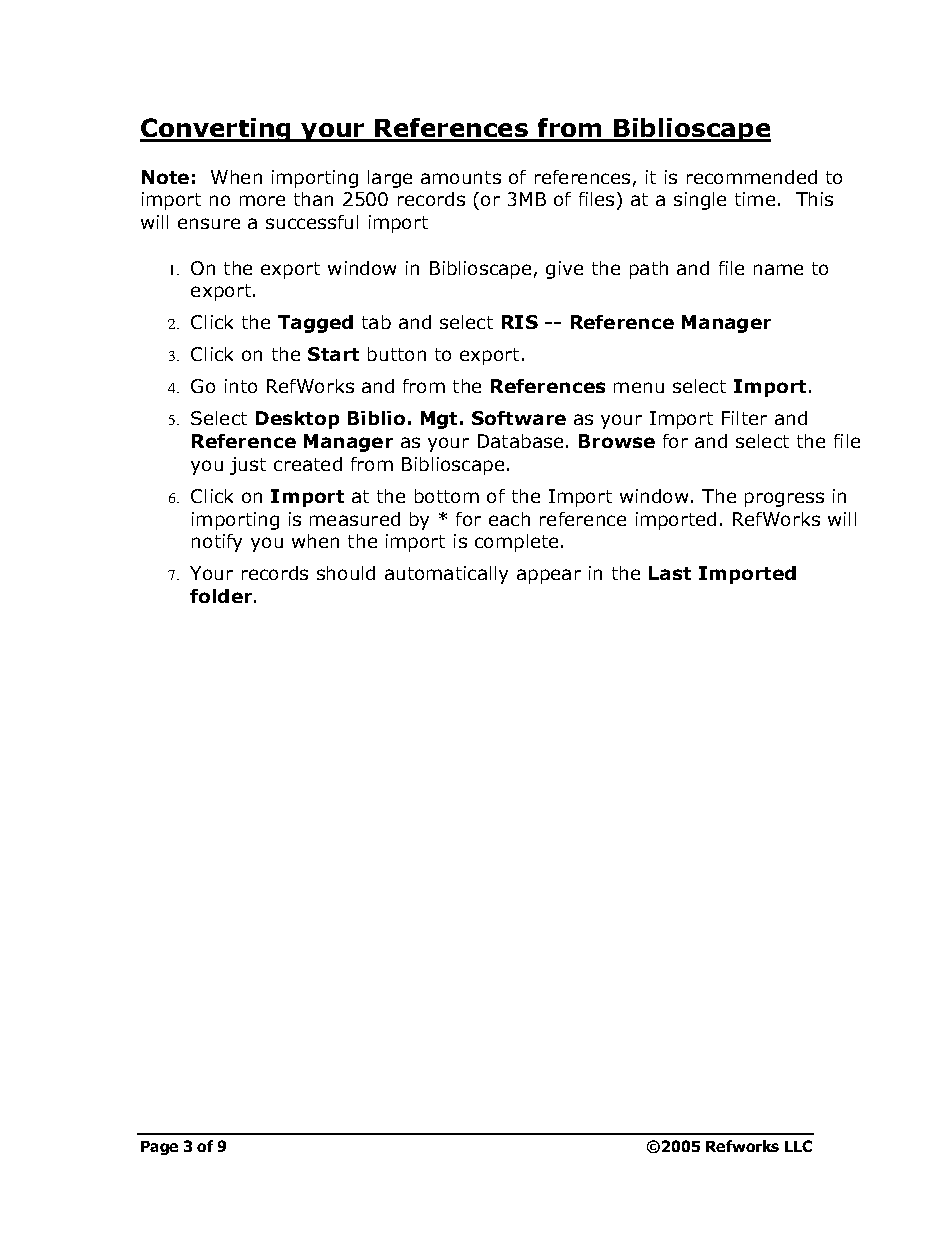  I want to click on progress, so click(784, 499).
